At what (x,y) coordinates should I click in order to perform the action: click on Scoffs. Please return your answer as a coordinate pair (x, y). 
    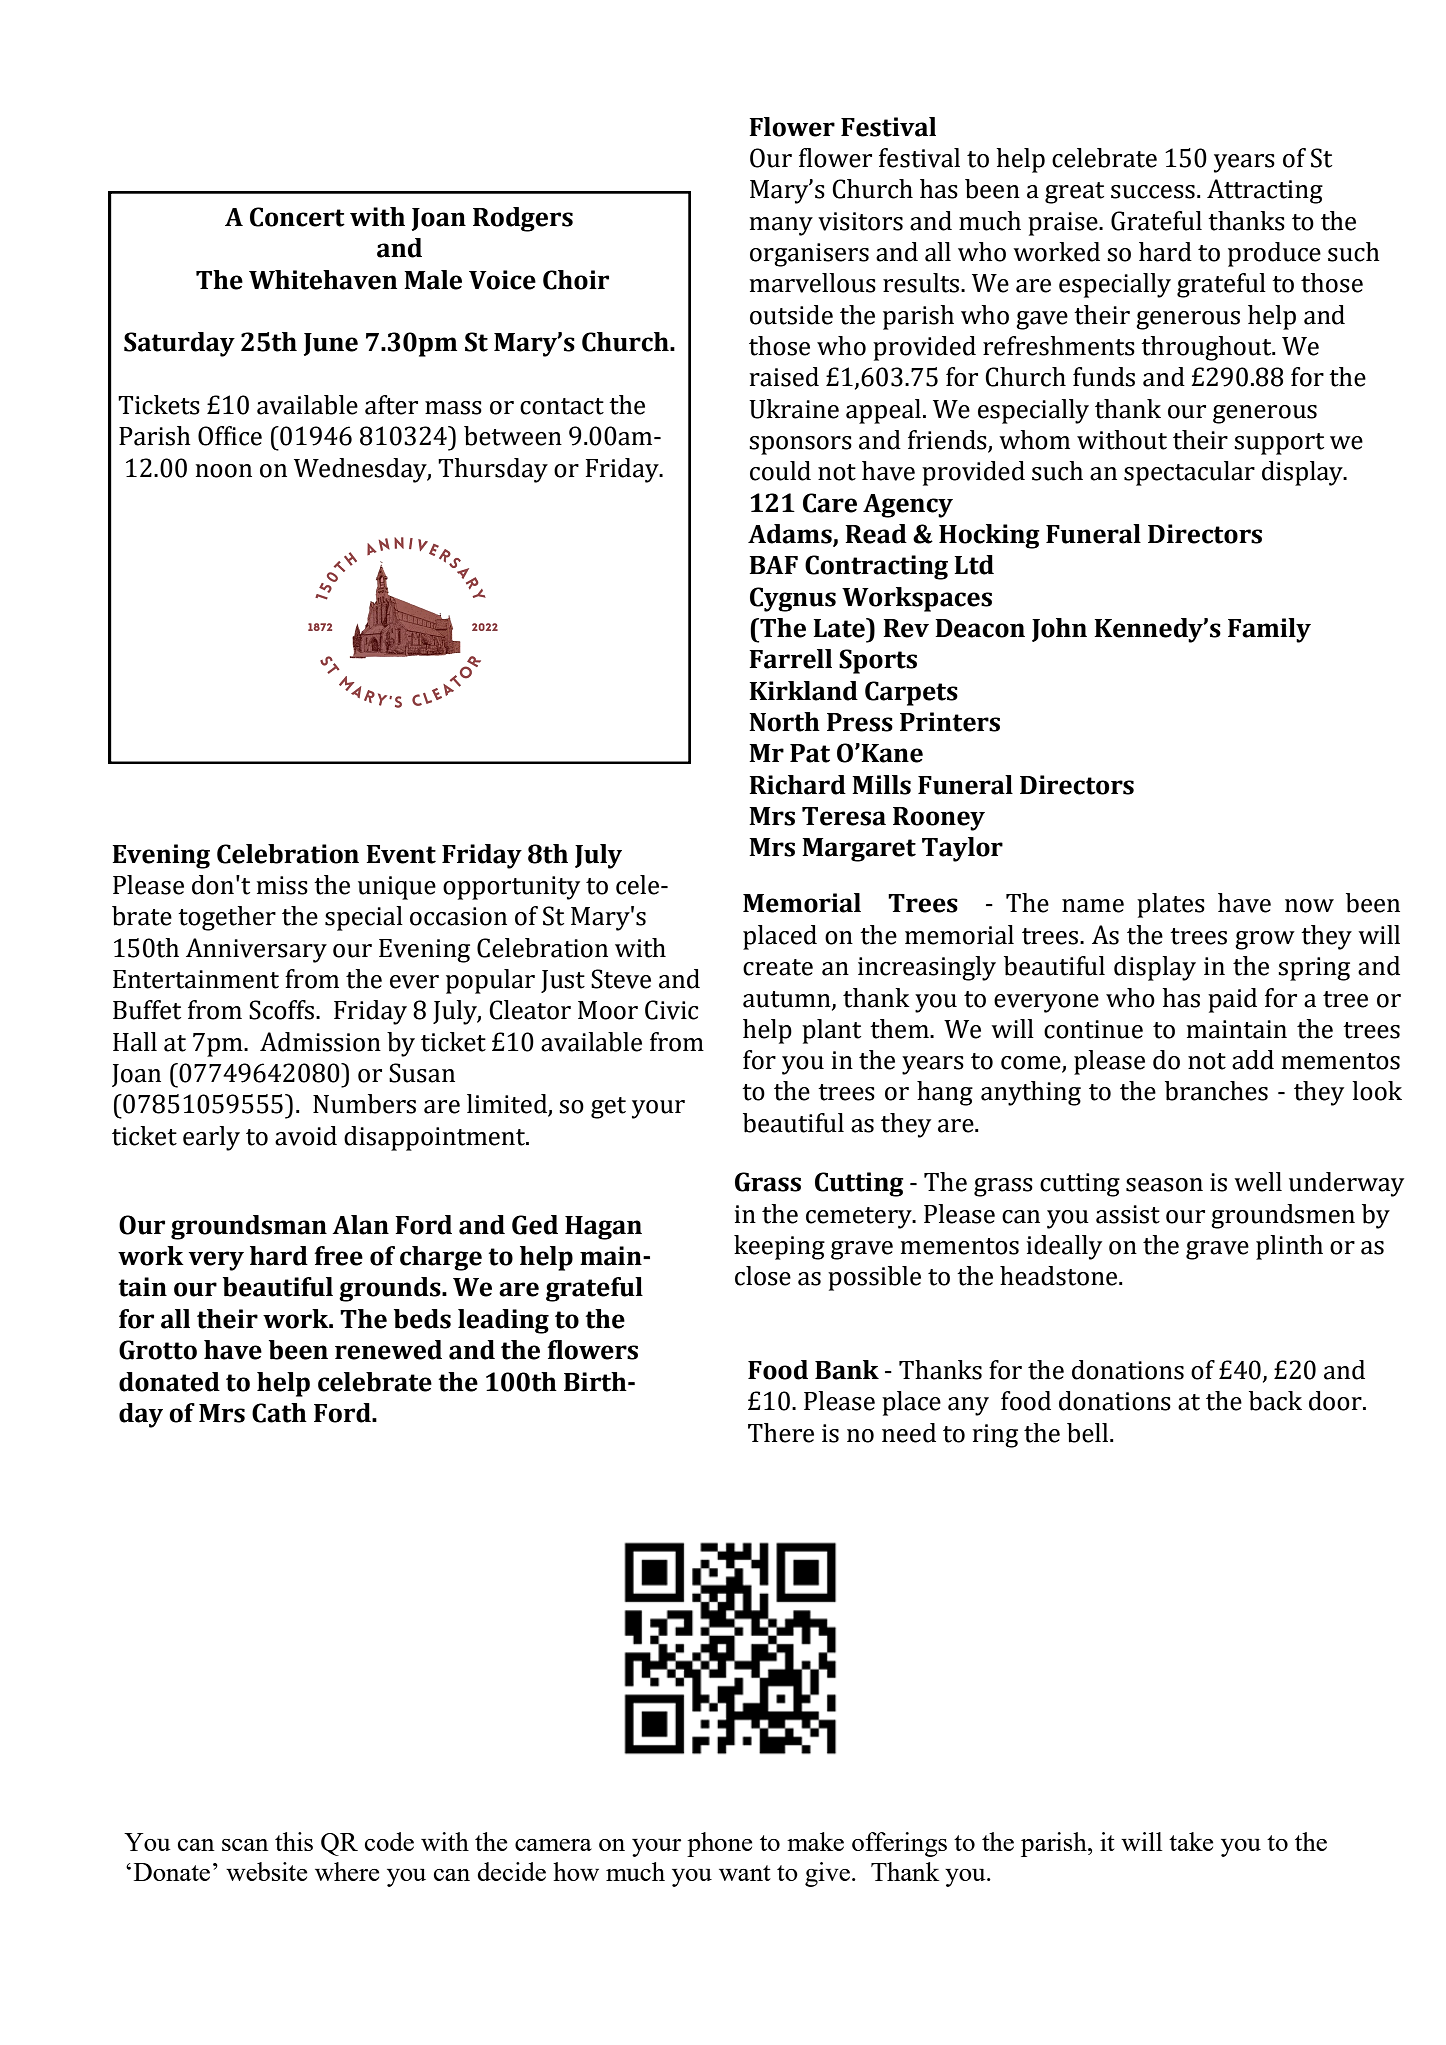
    Looking at the image, I should click on (281, 1010).
